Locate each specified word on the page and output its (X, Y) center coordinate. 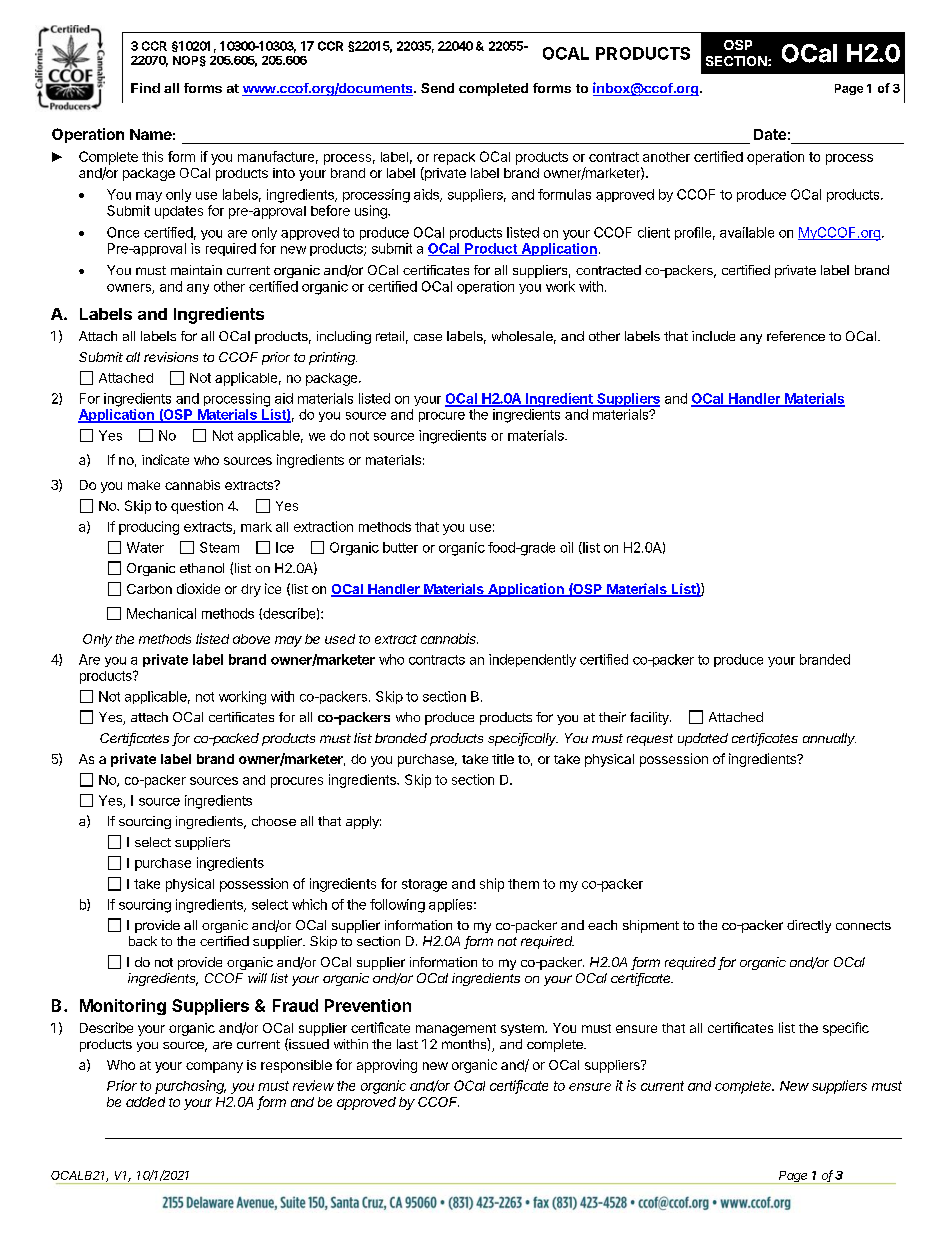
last (407, 1044)
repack (454, 158)
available (747, 232)
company (214, 1067)
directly (809, 926)
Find (145, 88)
